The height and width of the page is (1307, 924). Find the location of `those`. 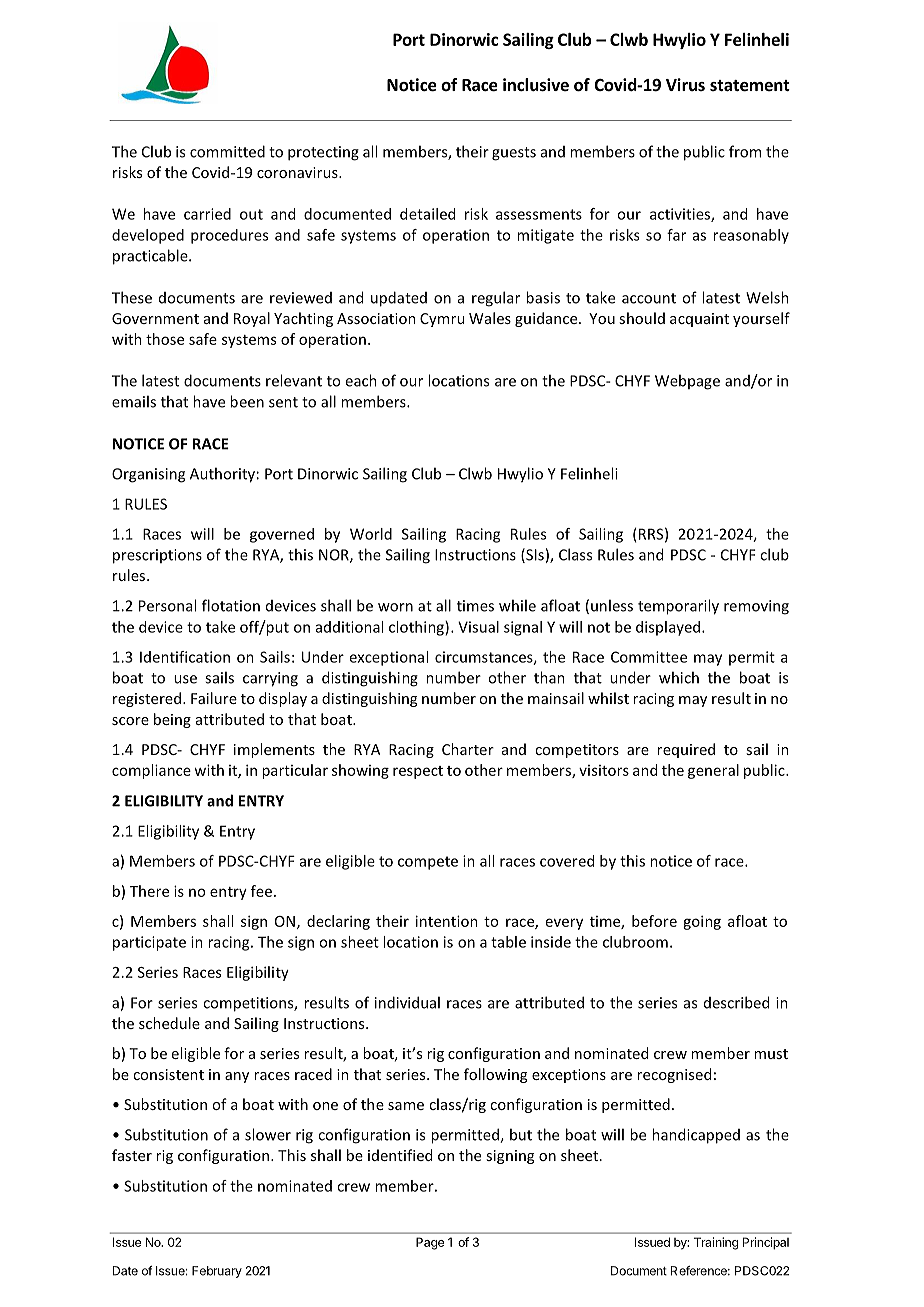

those is located at coordinates (165, 339).
